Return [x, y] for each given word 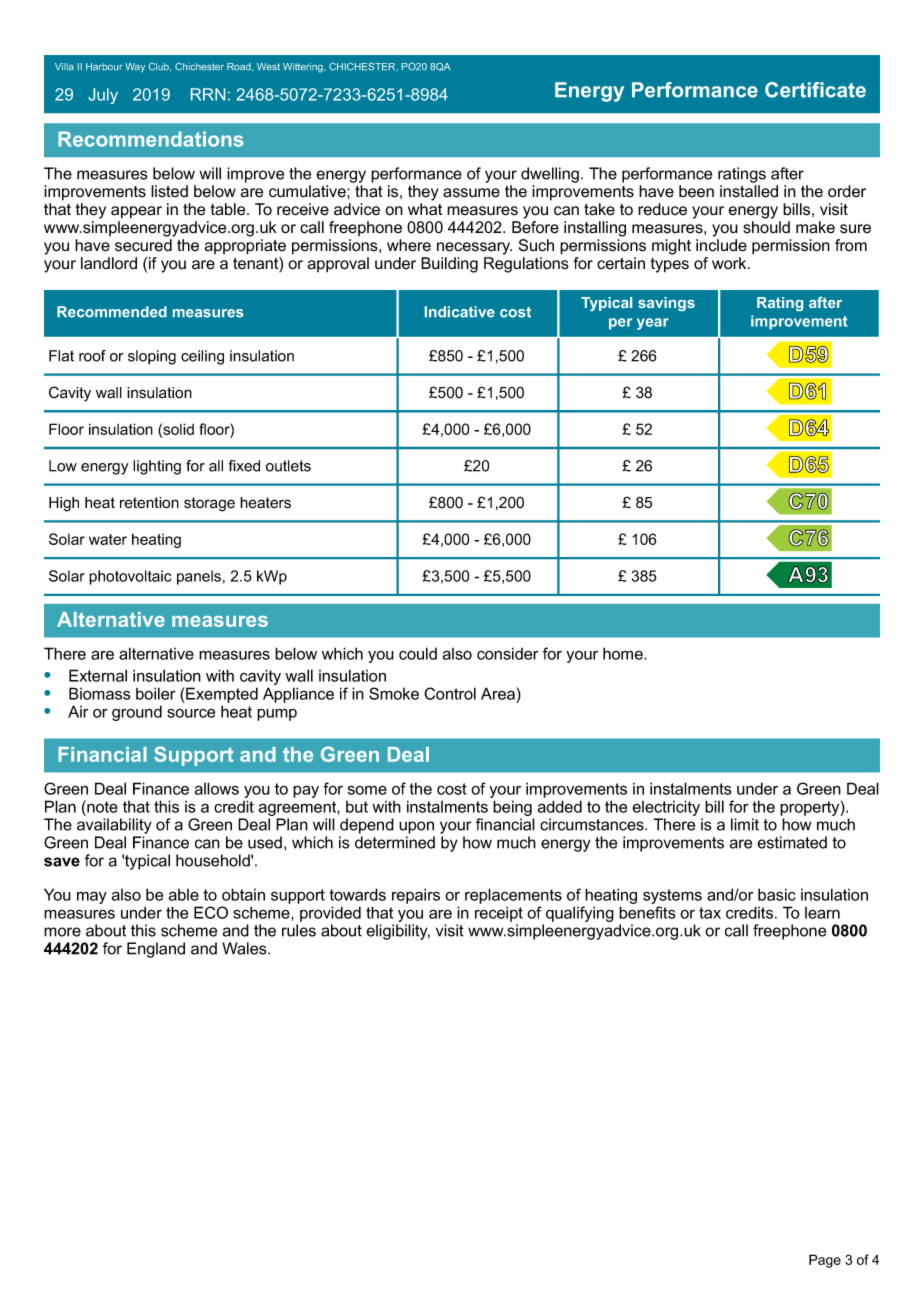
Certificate [815, 90]
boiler [156, 693]
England [156, 950]
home [624, 653]
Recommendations [150, 139]
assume [471, 193]
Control [450, 693]
